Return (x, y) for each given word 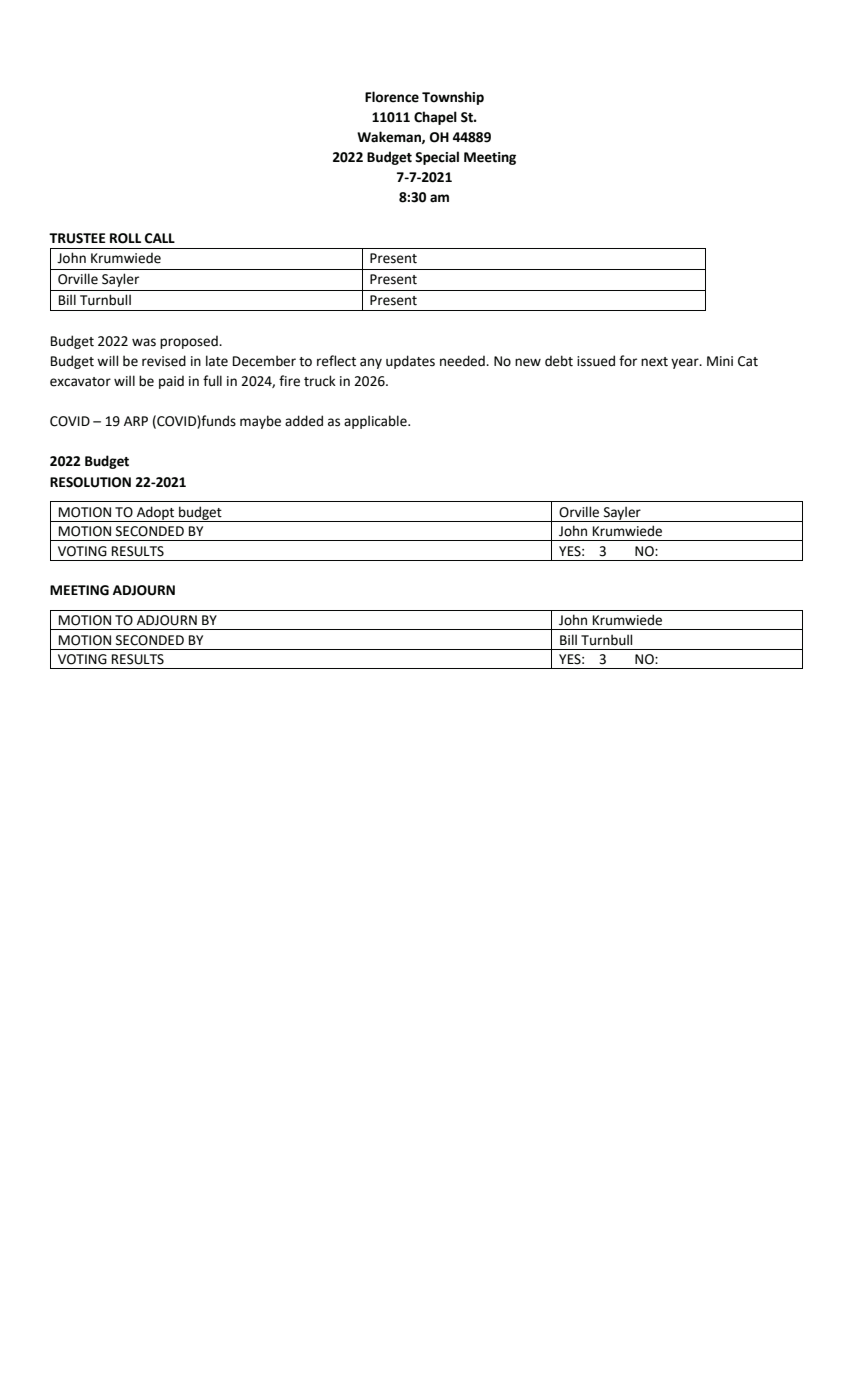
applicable (376, 422)
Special (437, 158)
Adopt (156, 514)
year (686, 363)
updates (410, 362)
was (144, 342)
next (654, 362)
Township (453, 98)
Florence (392, 97)
